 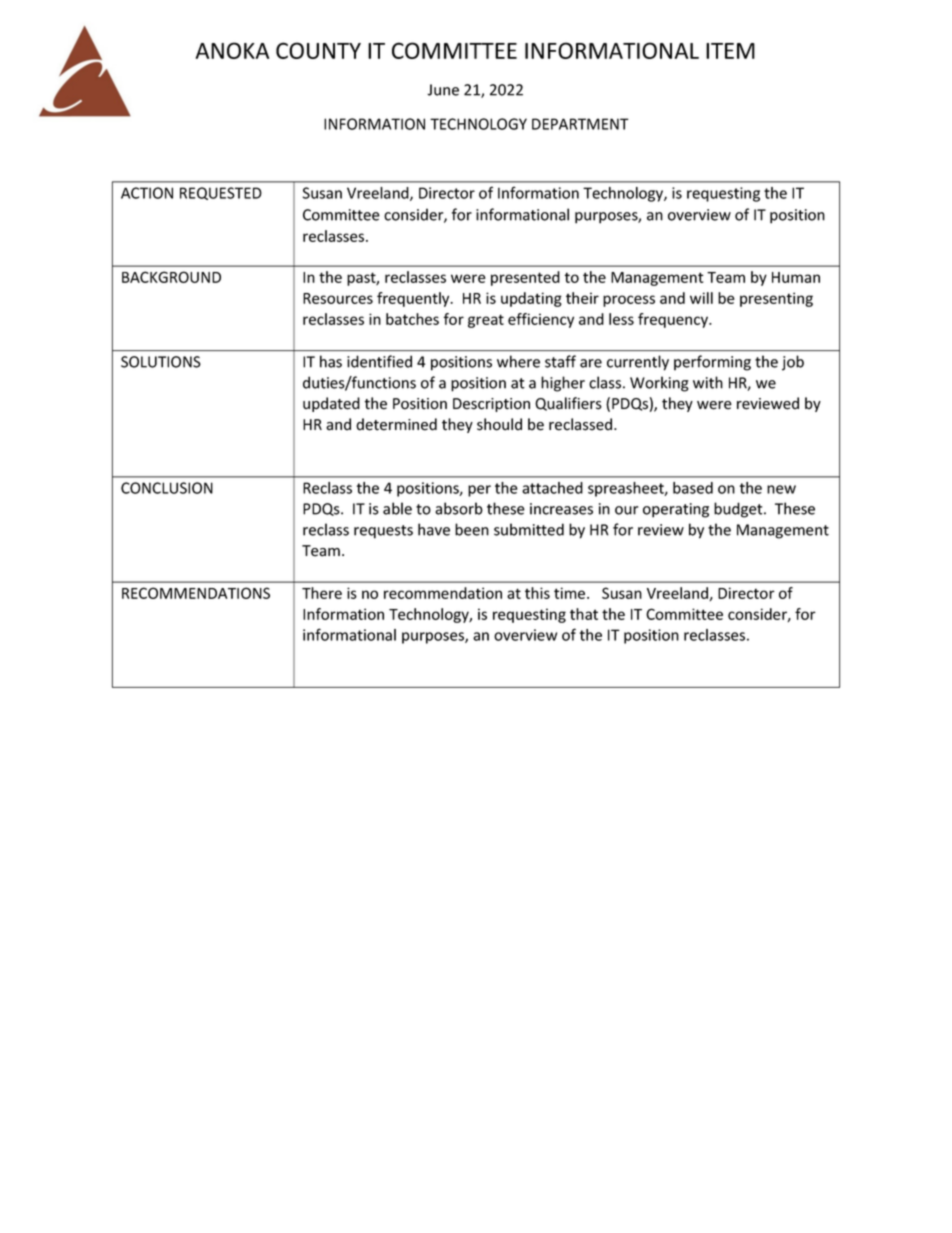 What do you see at coordinates (525, 278) in the screenshot?
I see `presented` at bounding box center [525, 278].
